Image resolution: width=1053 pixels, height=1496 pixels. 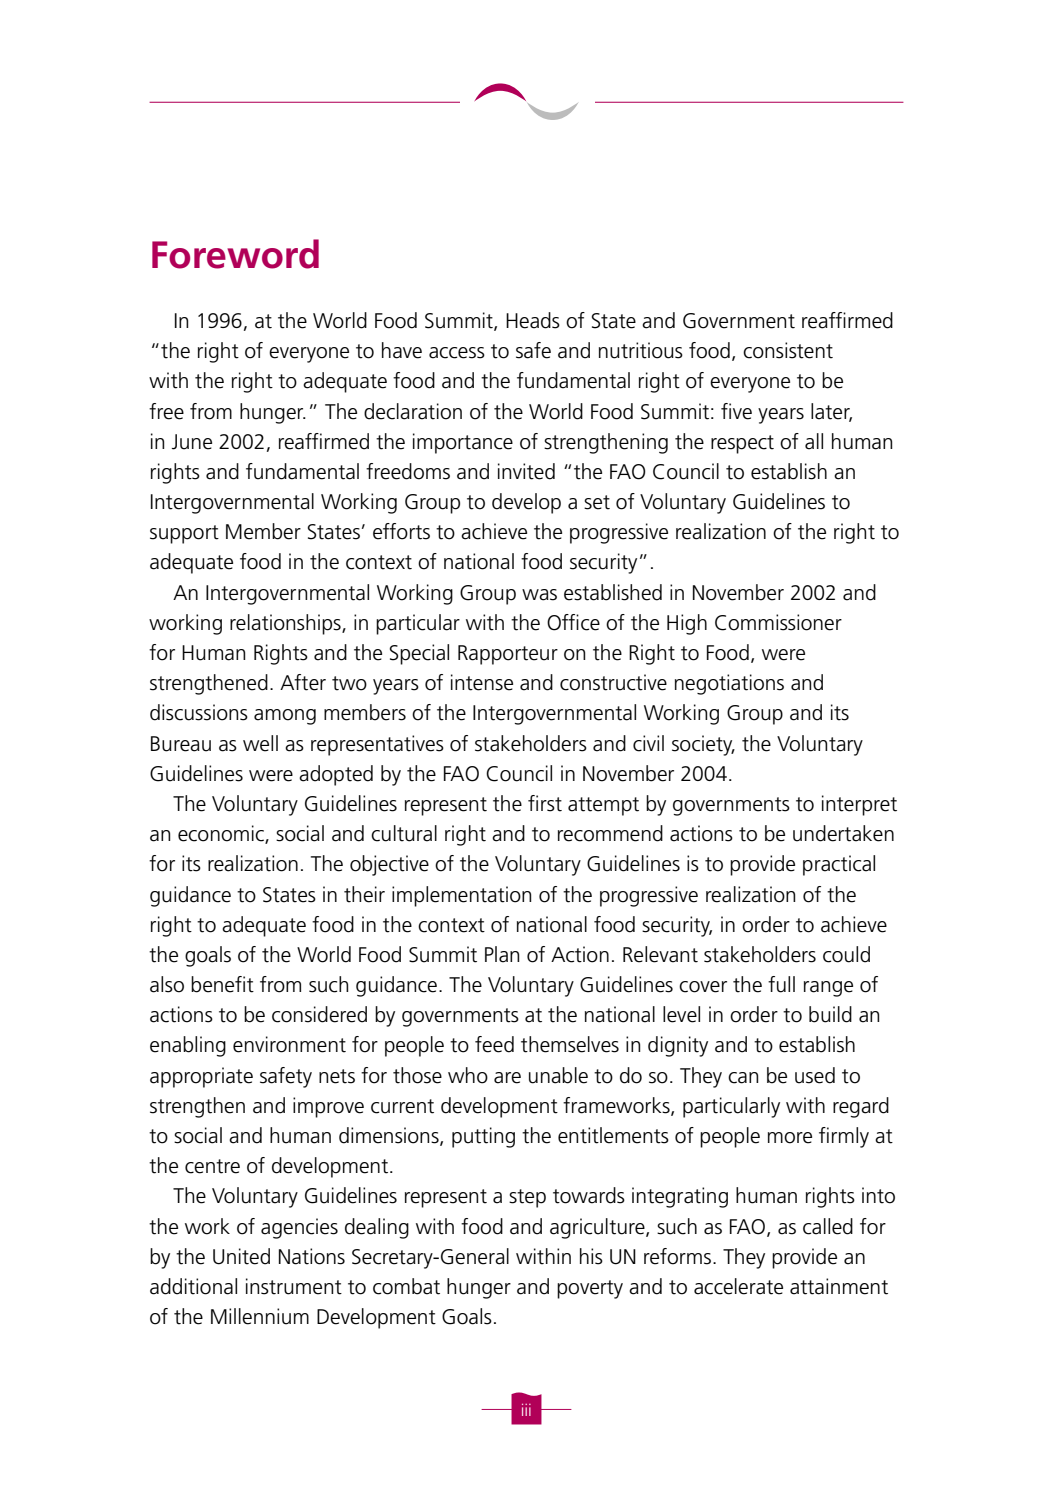 I want to click on Millennium, so click(x=260, y=1316).
